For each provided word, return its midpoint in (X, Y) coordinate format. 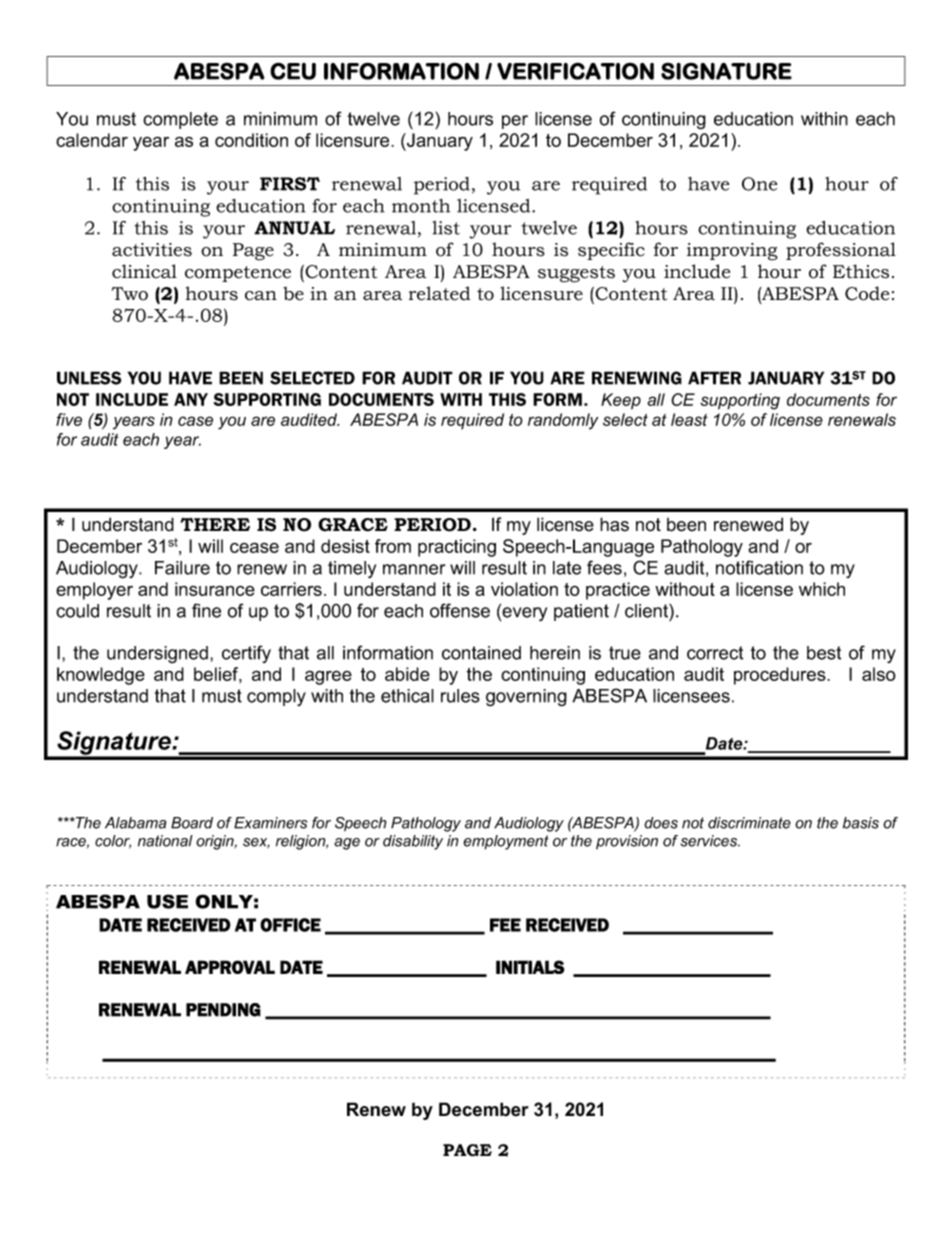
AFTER (714, 378)
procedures (781, 676)
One (760, 184)
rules (460, 696)
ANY (191, 399)
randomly (563, 421)
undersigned (157, 655)
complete (180, 120)
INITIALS (530, 967)
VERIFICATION (575, 71)
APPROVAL (230, 967)
